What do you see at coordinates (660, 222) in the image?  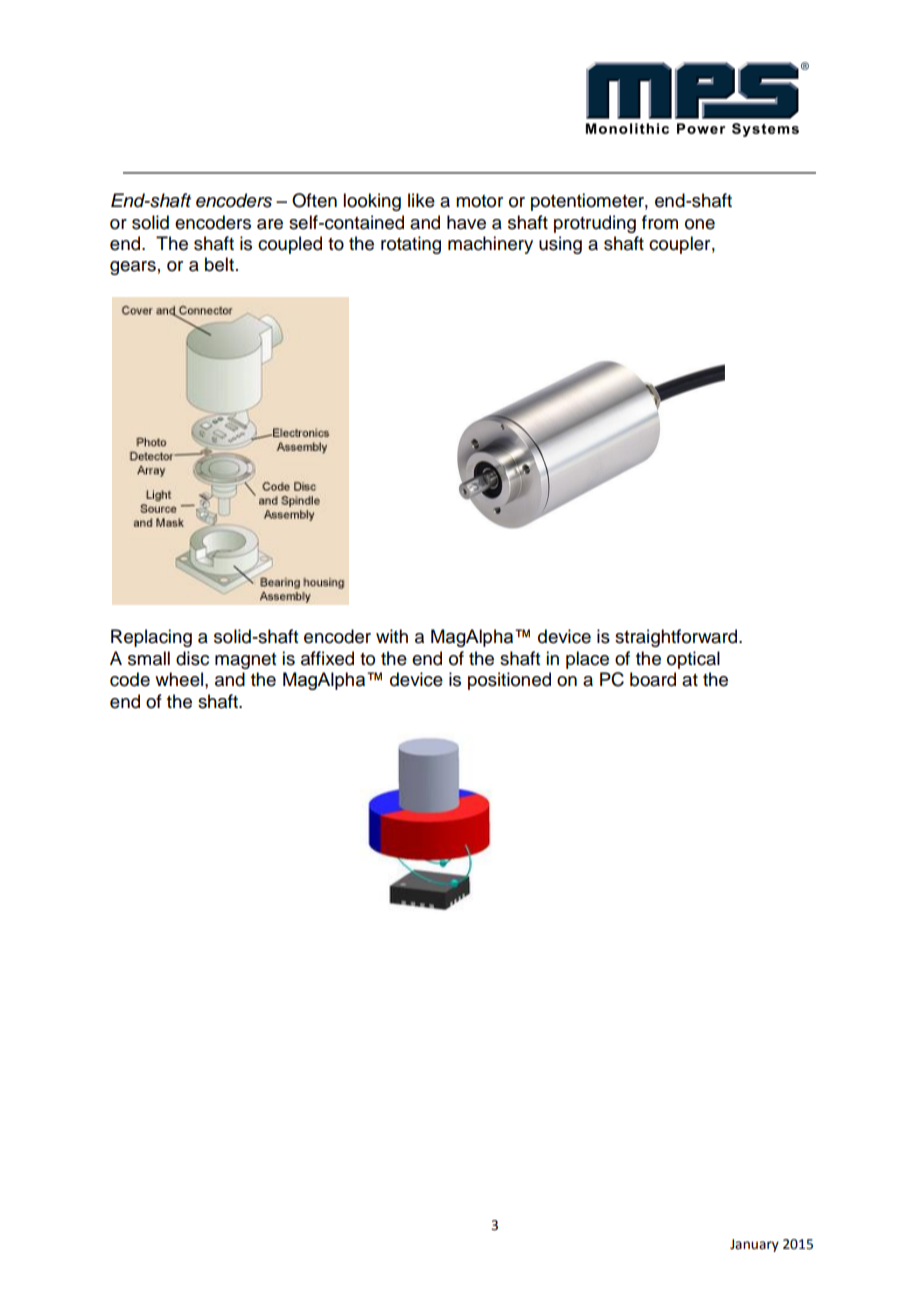 I see `from` at bounding box center [660, 222].
